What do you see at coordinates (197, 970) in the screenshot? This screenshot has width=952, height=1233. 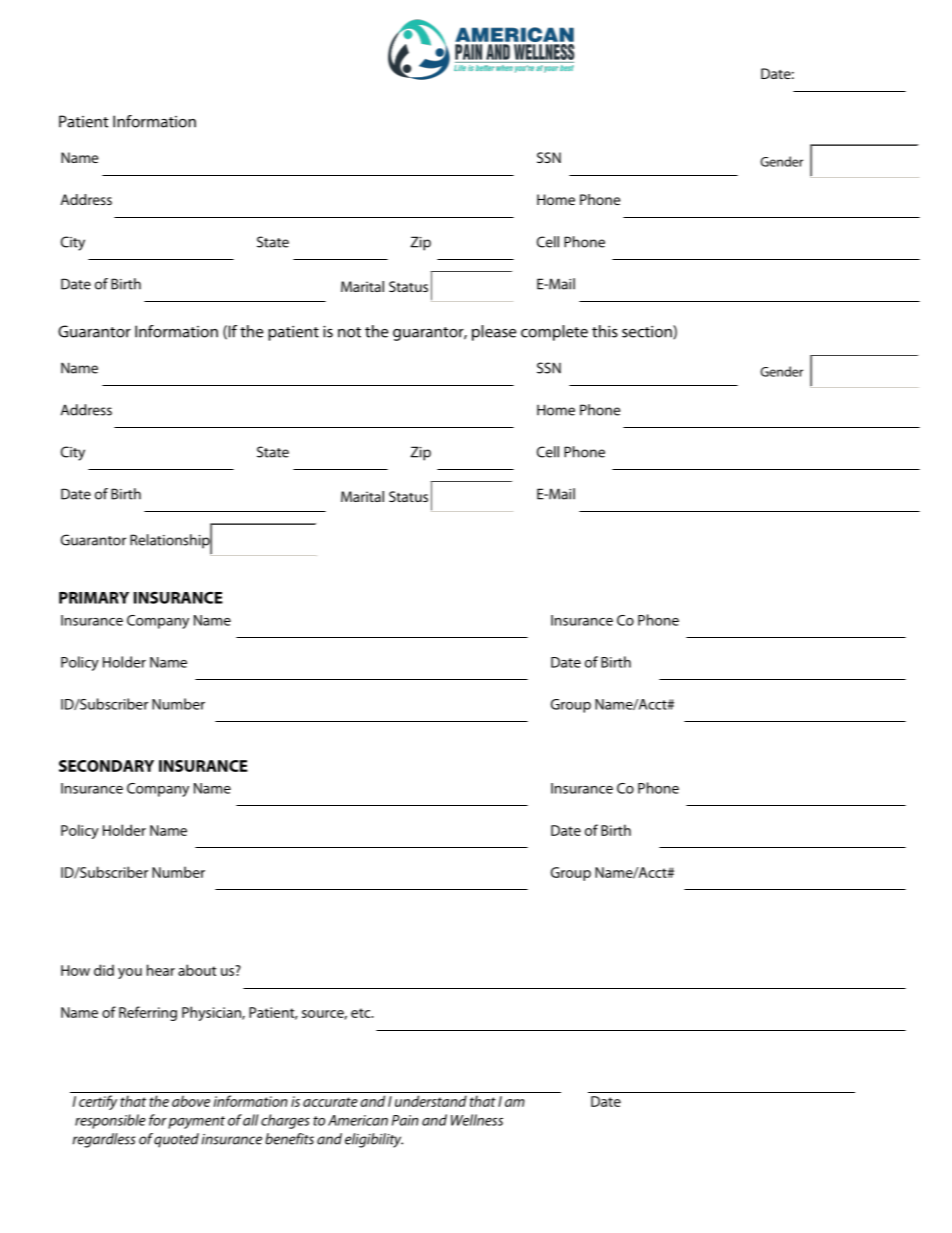 I see `about` at bounding box center [197, 970].
